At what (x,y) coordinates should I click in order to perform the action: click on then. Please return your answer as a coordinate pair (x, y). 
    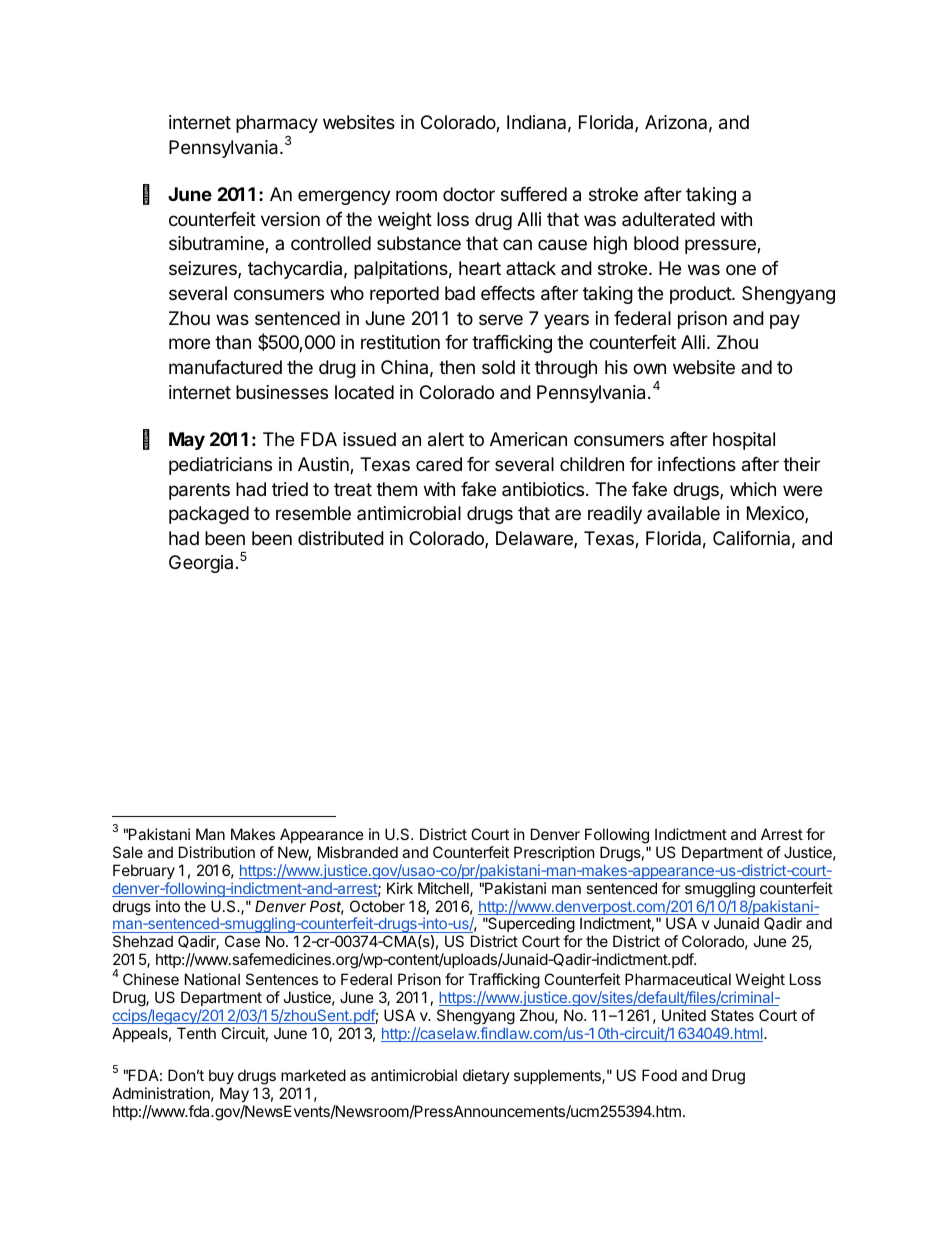
    Looking at the image, I should click on (457, 367).
